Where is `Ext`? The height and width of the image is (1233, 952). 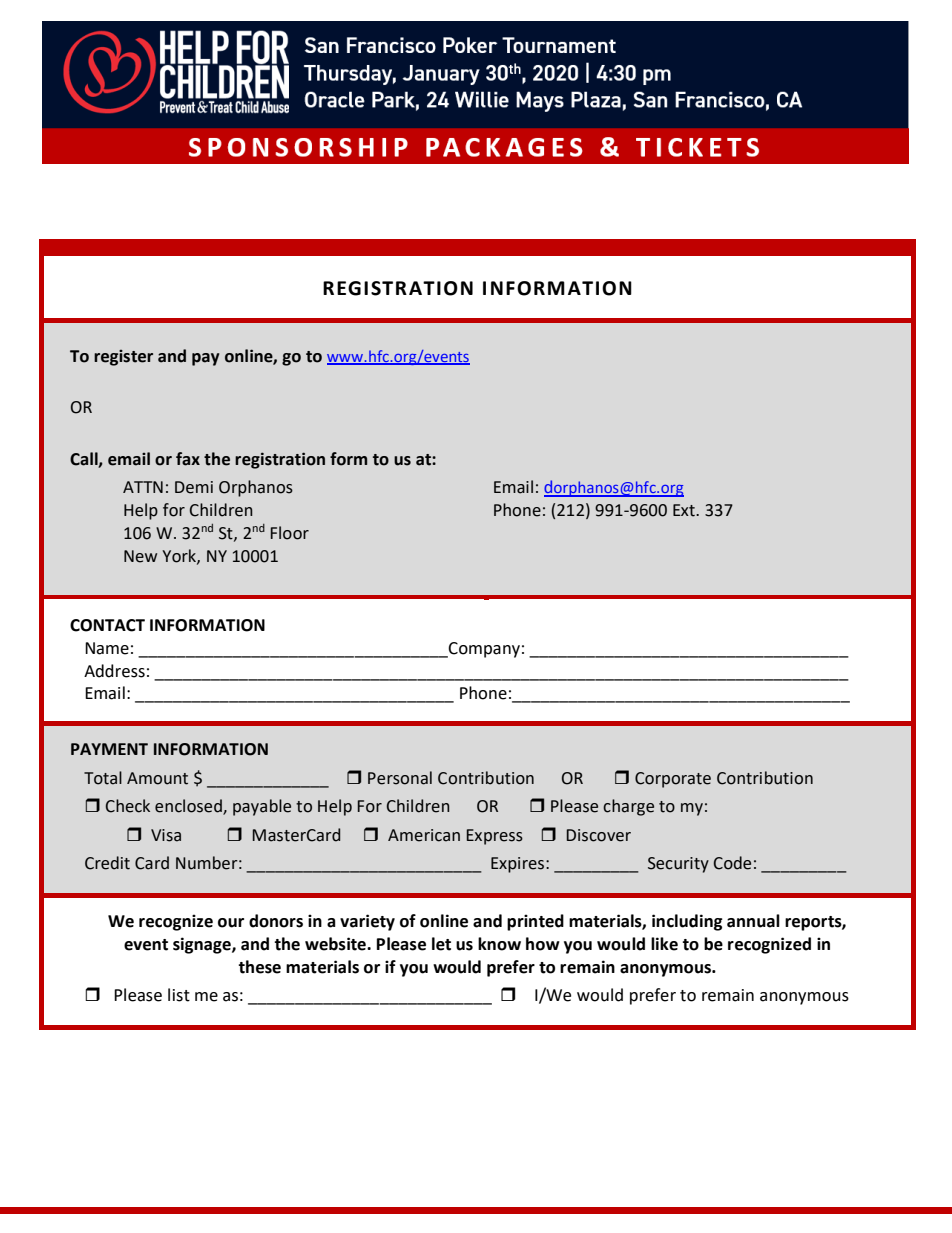
Ext is located at coordinates (685, 510).
